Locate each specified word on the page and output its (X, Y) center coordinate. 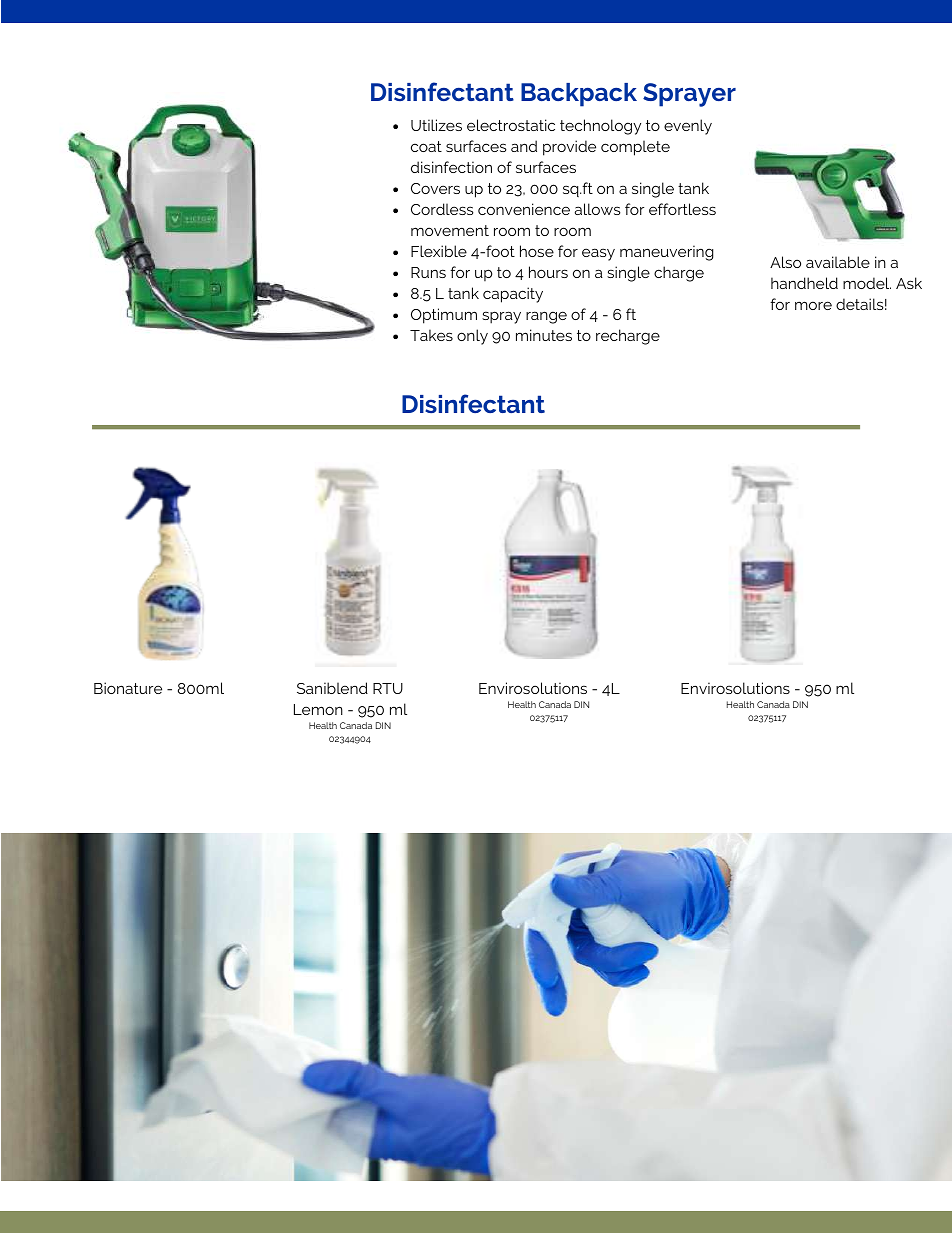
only (472, 337)
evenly (688, 127)
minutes (544, 335)
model (867, 283)
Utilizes (436, 125)
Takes (431, 335)
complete (635, 148)
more (813, 305)
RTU (388, 688)
